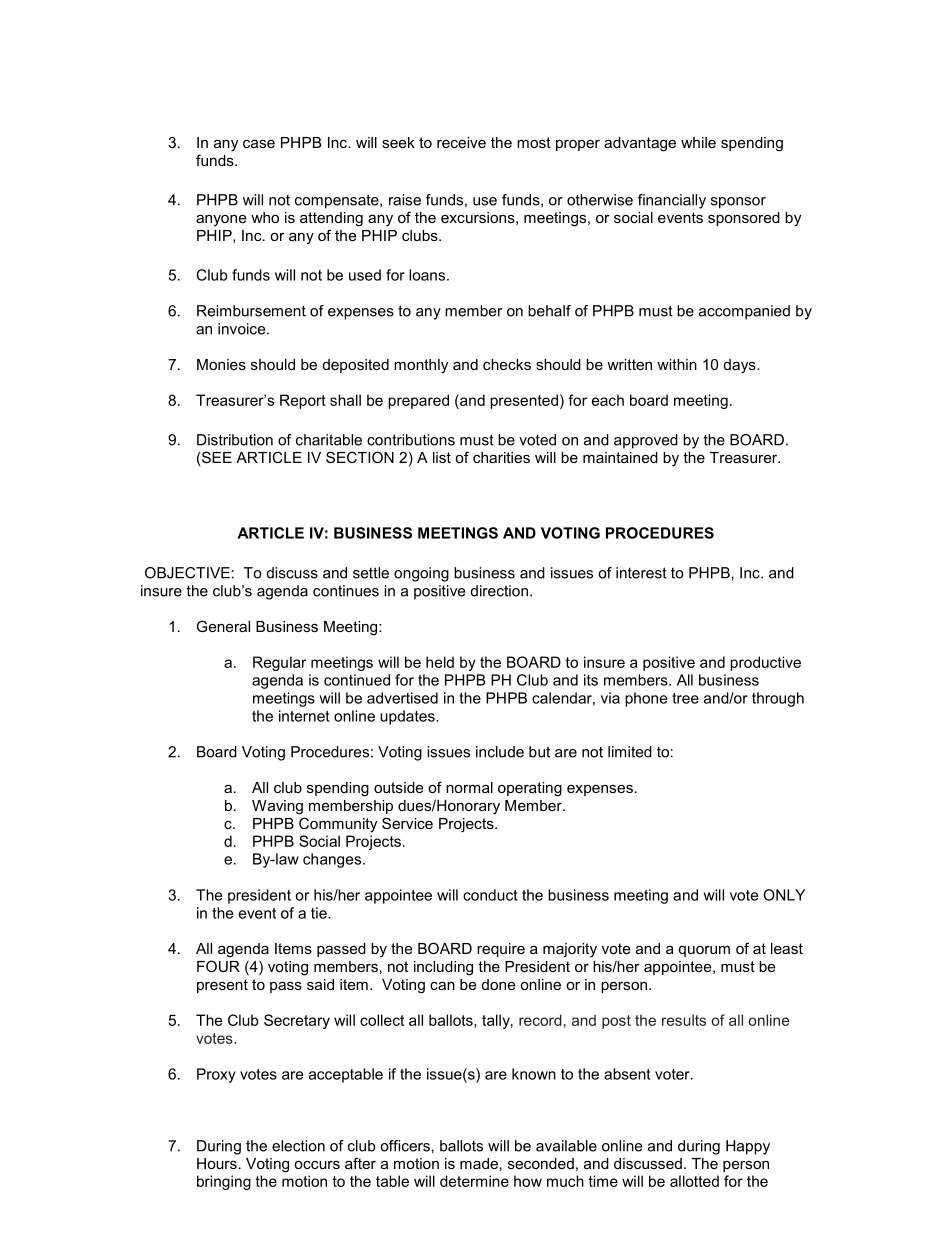 The width and height of the document is (952, 1233). Describe the element at coordinates (641, 573) in the document. I see `interest` at that location.
